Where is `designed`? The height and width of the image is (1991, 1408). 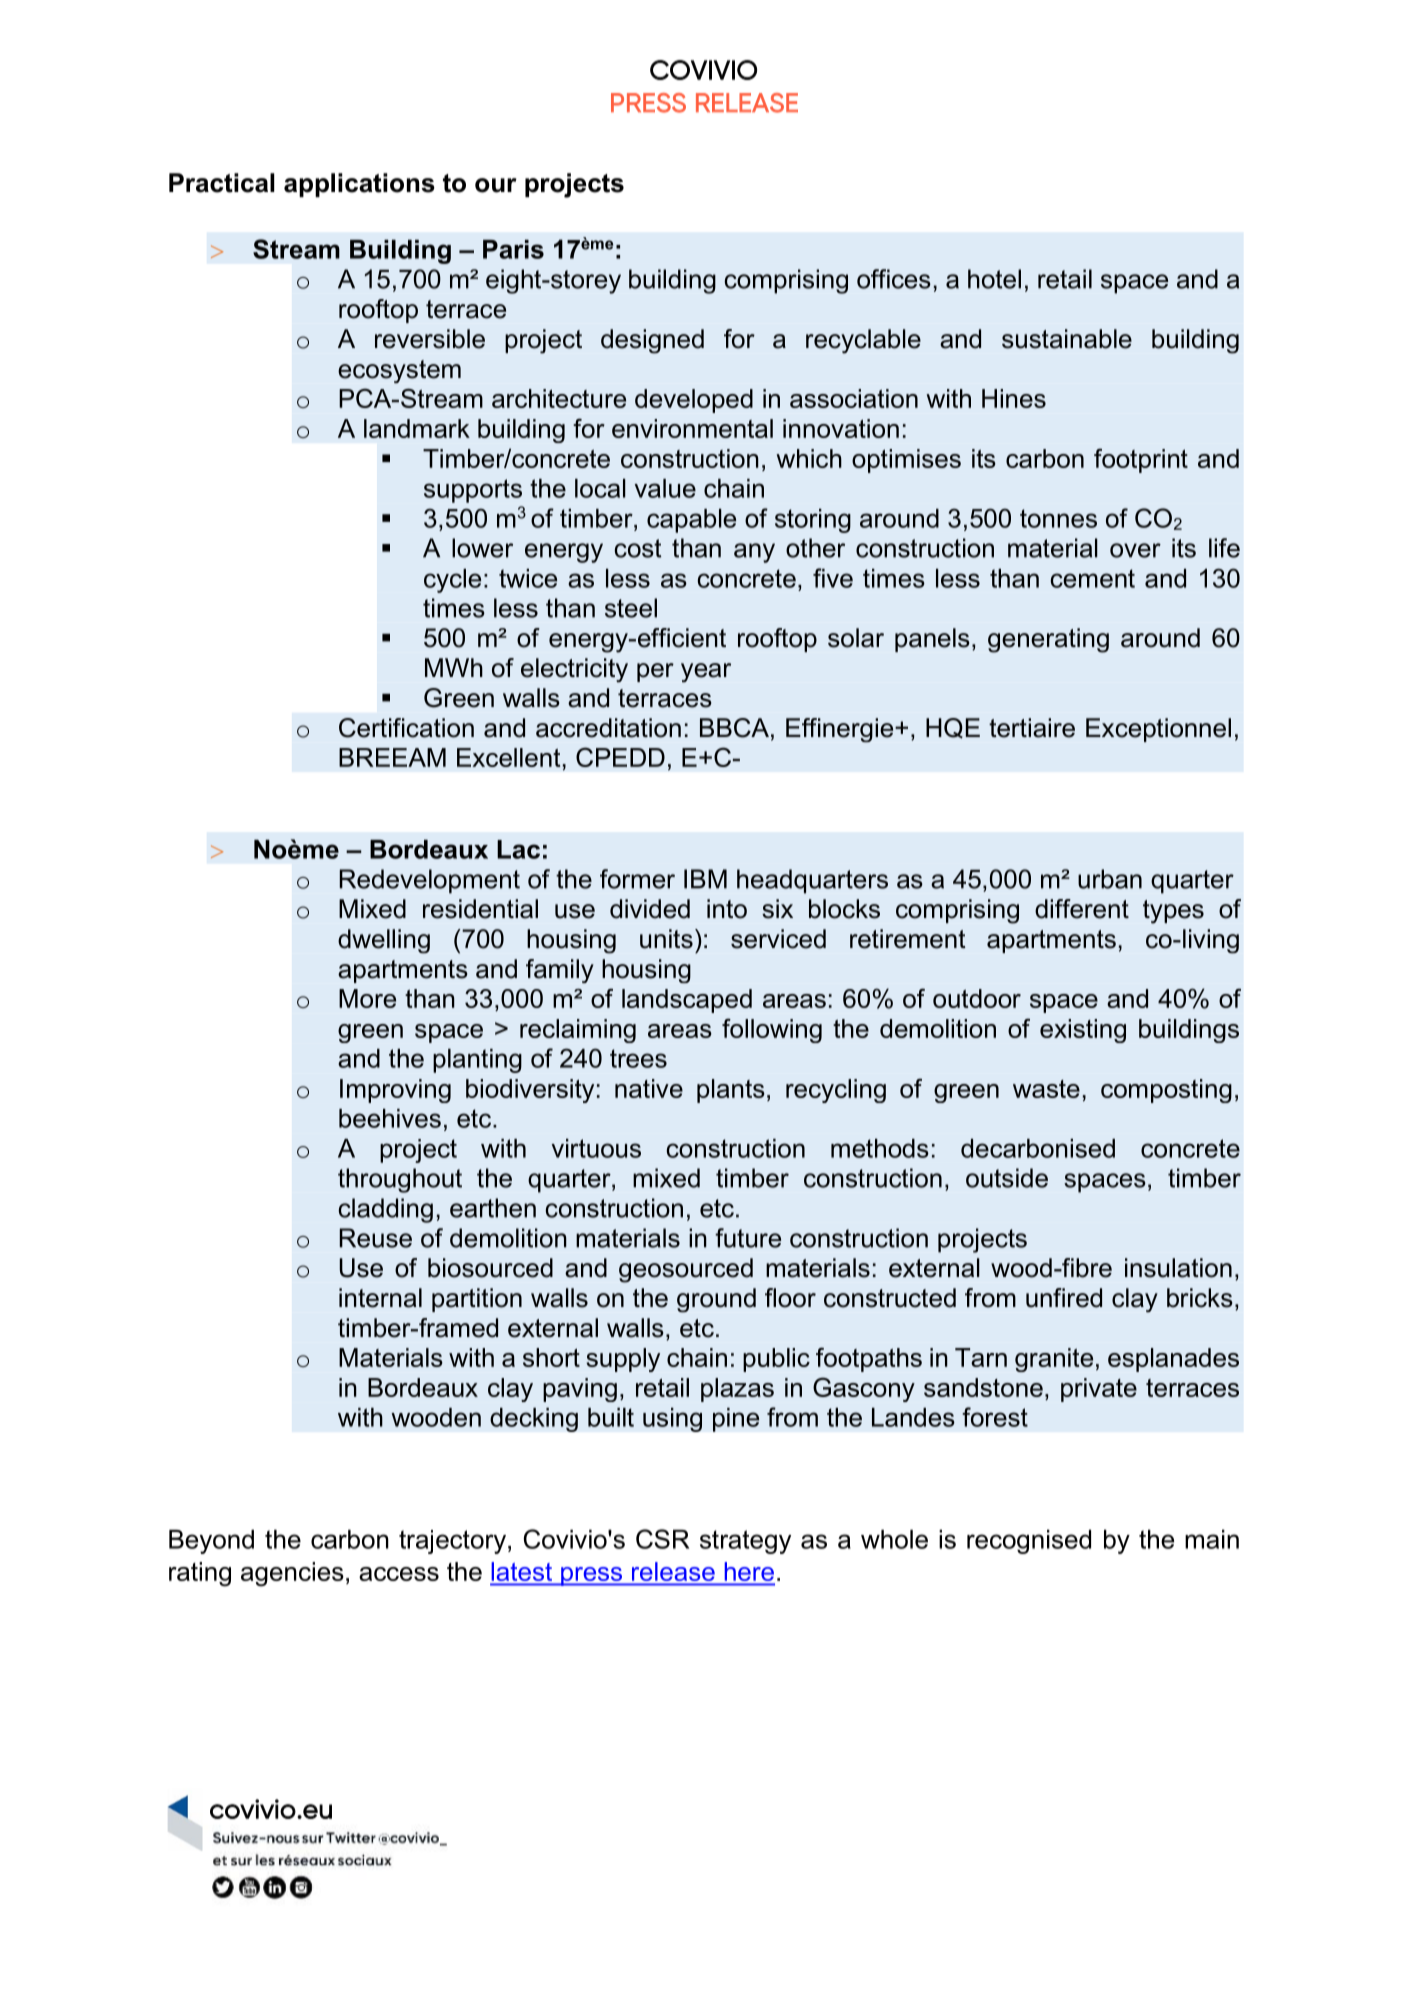
designed is located at coordinates (652, 341).
